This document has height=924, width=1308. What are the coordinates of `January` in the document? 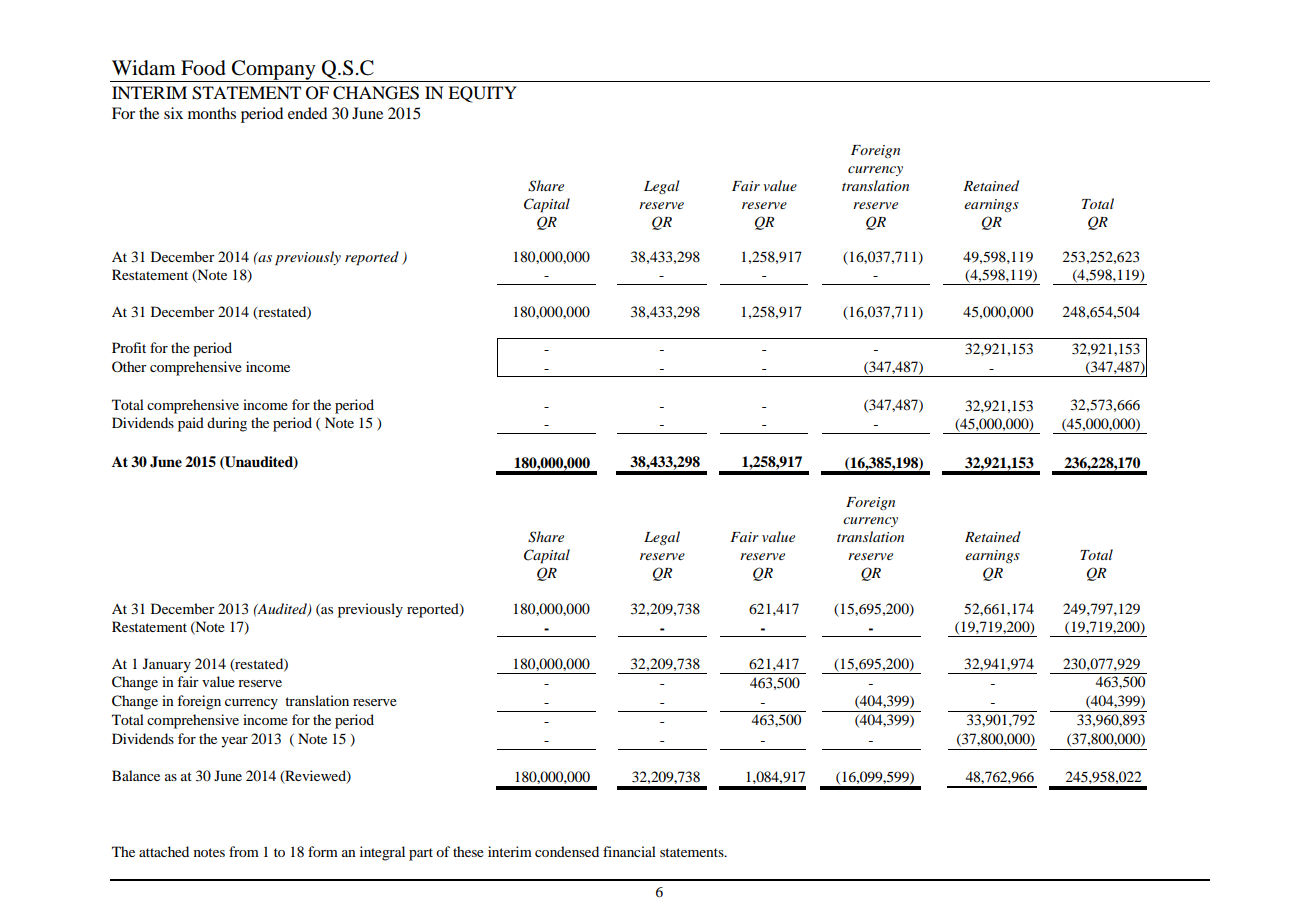 It's located at (167, 665).
